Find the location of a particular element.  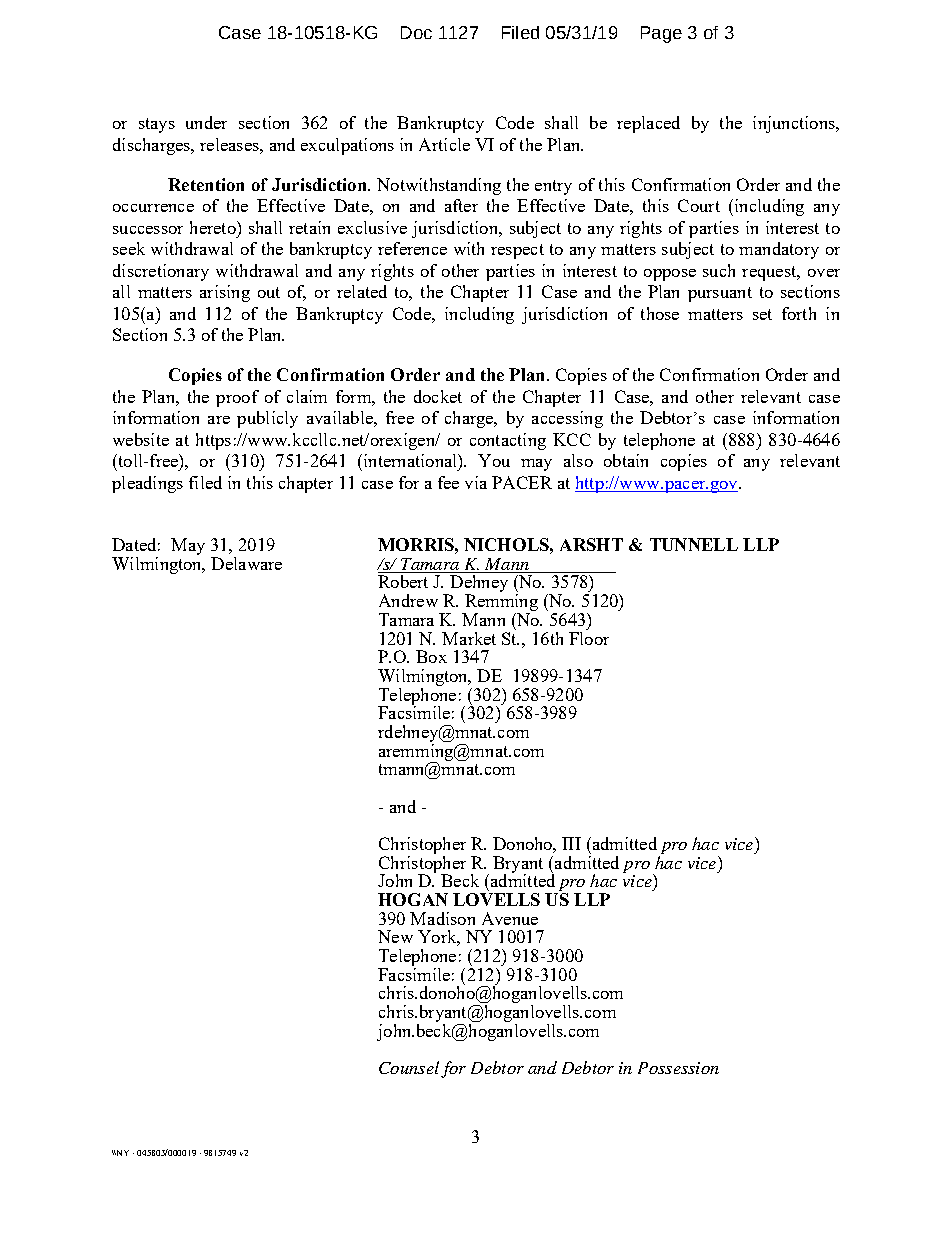

Possession is located at coordinates (678, 1068).
